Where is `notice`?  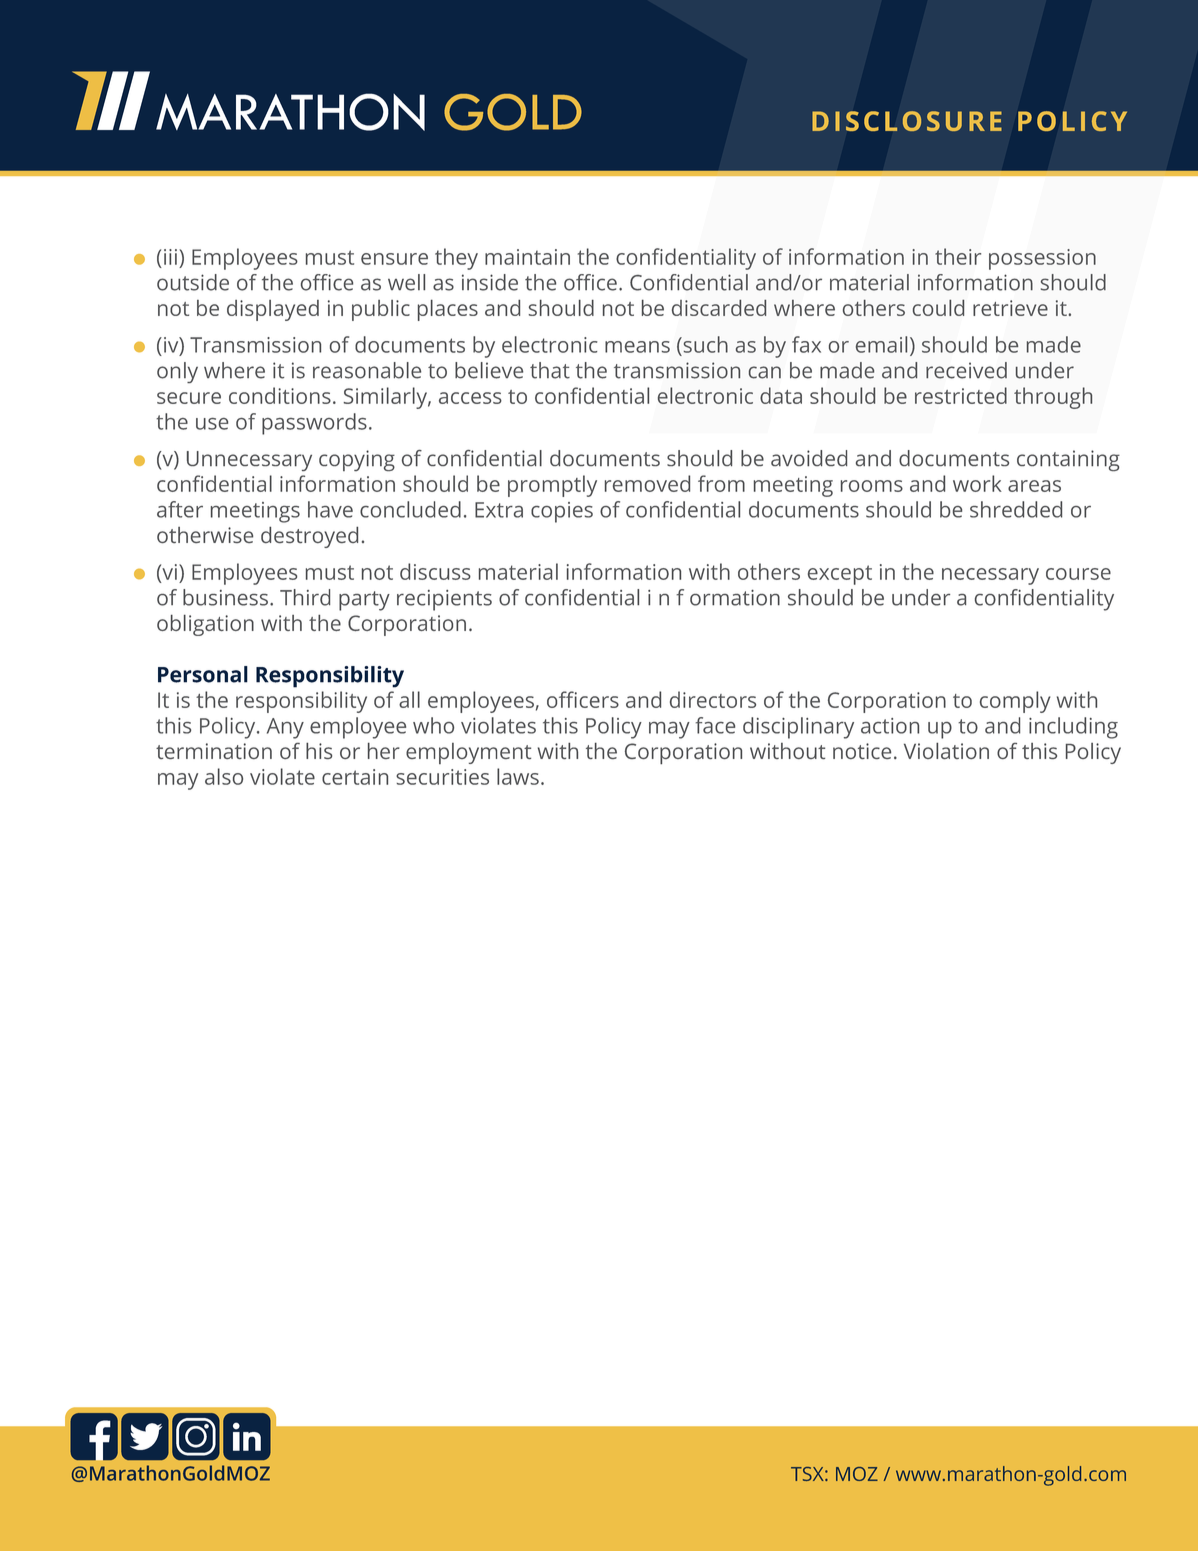 notice is located at coordinates (862, 751).
